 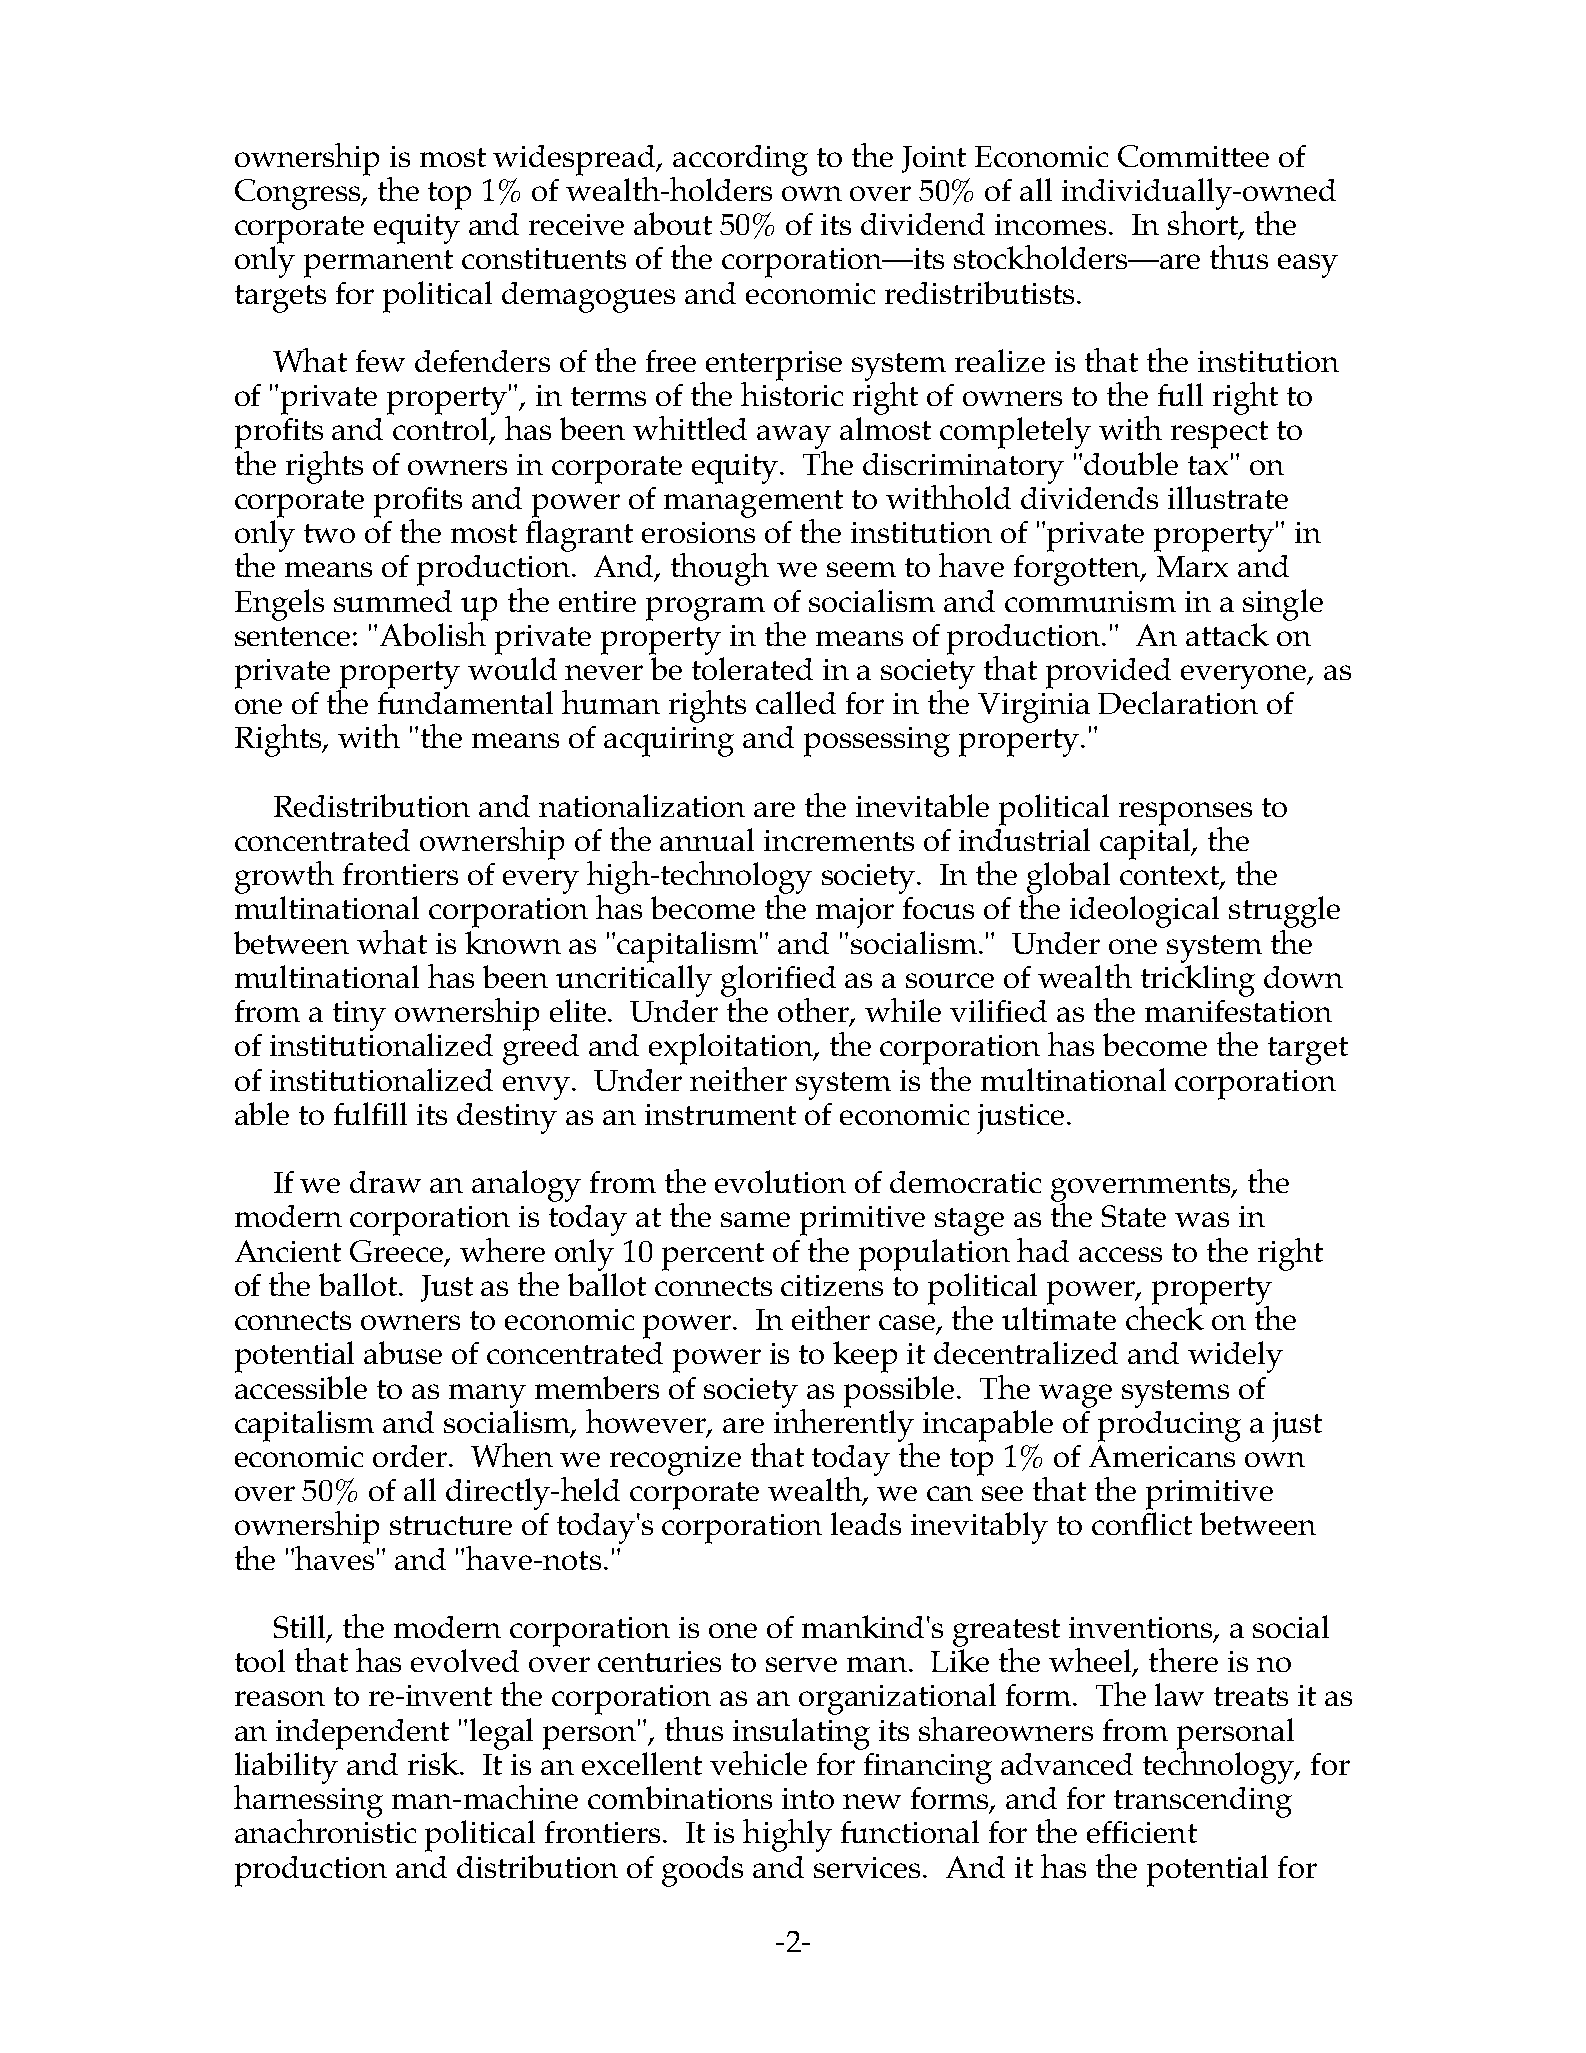 What do you see at coordinates (778, 982) in the screenshot?
I see `glorified` at bounding box center [778, 982].
